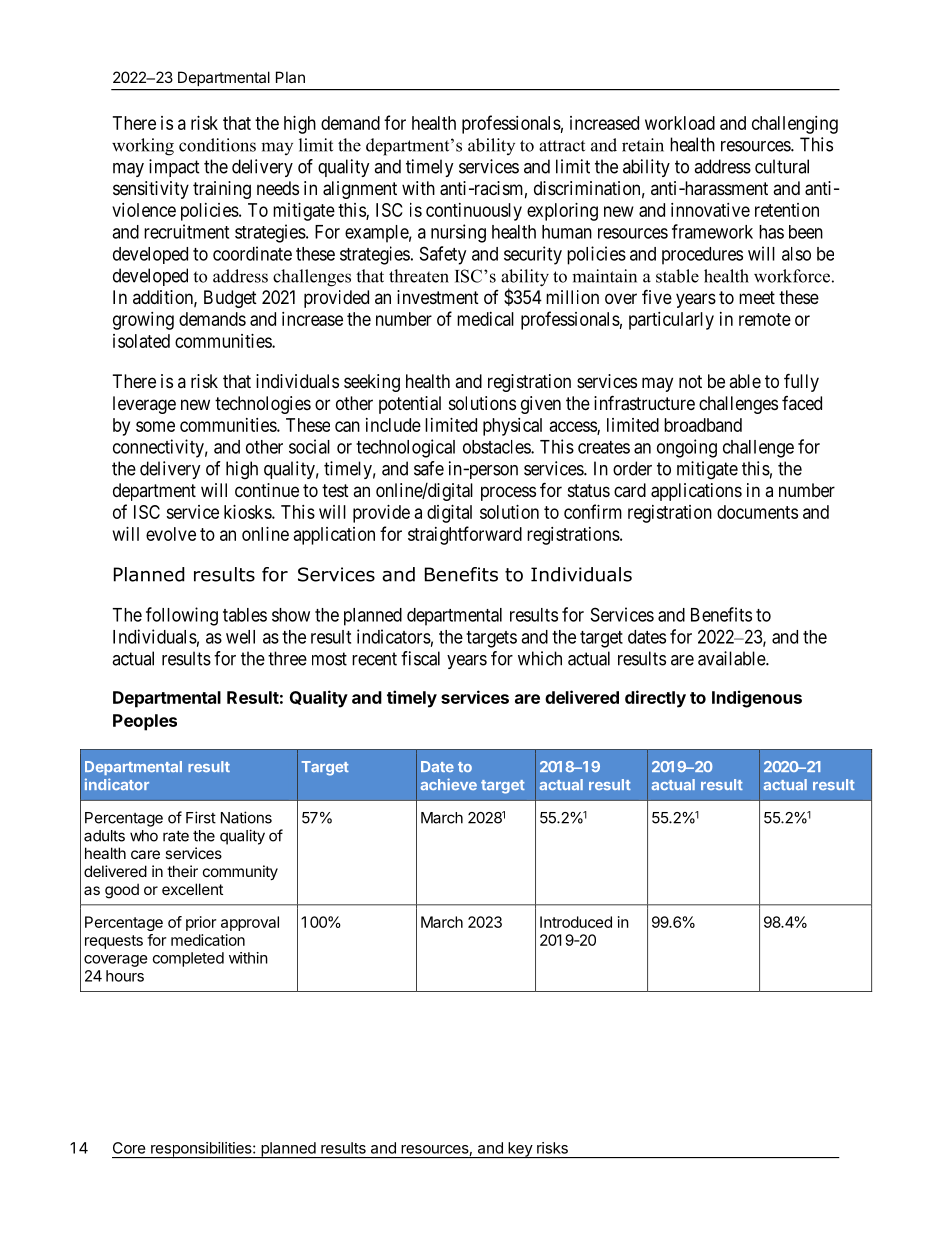 The height and width of the document is (1233, 952). What do you see at coordinates (520, 1150) in the document?
I see `key` at bounding box center [520, 1150].
